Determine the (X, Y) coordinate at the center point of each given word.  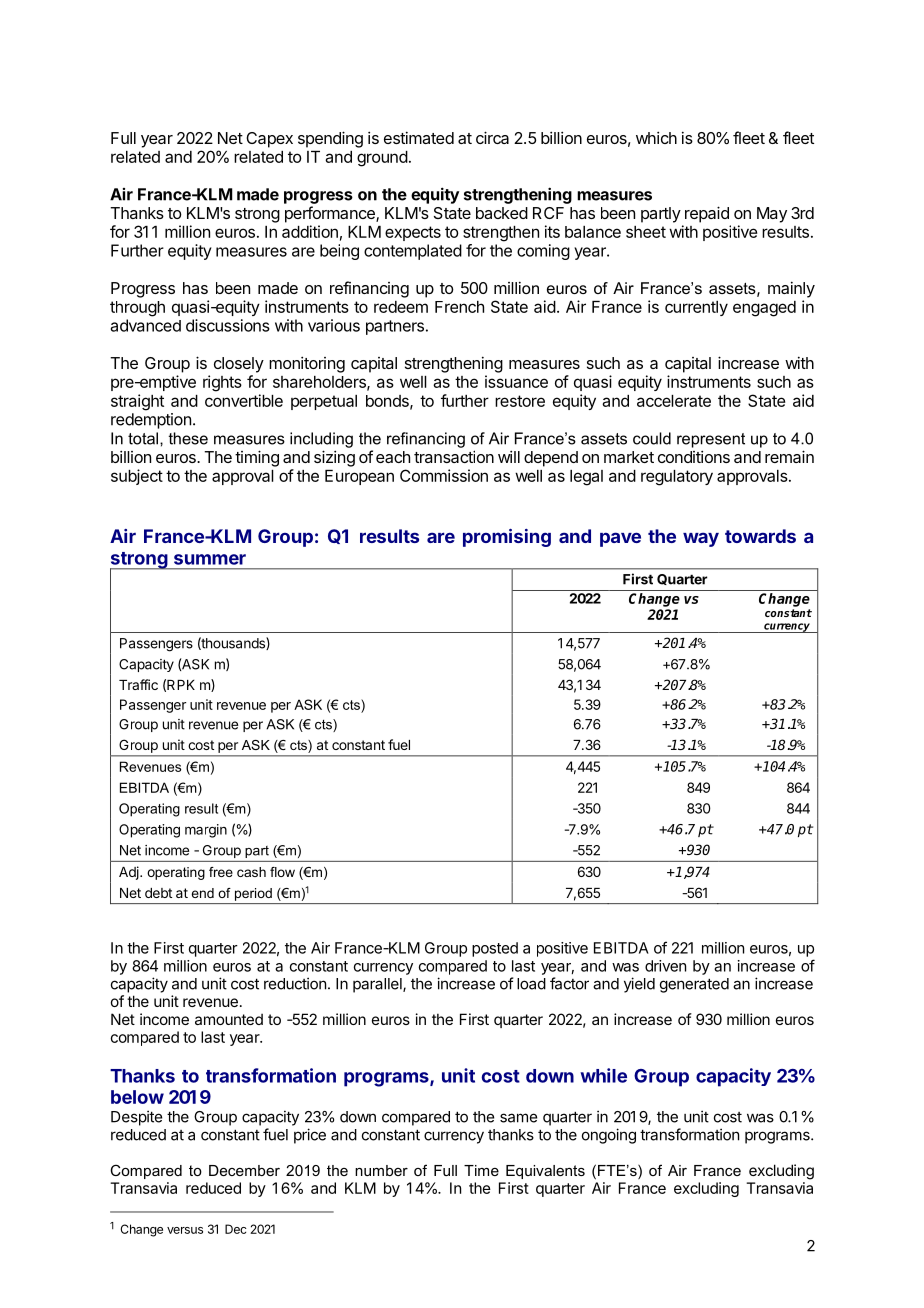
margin (206, 831)
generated (694, 985)
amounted (229, 1019)
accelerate (674, 401)
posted (495, 949)
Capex (269, 140)
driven (665, 966)
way (701, 539)
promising (507, 538)
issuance (516, 381)
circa (492, 137)
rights (222, 383)
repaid (707, 214)
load (531, 984)
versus (185, 1230)
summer (210, 559)
